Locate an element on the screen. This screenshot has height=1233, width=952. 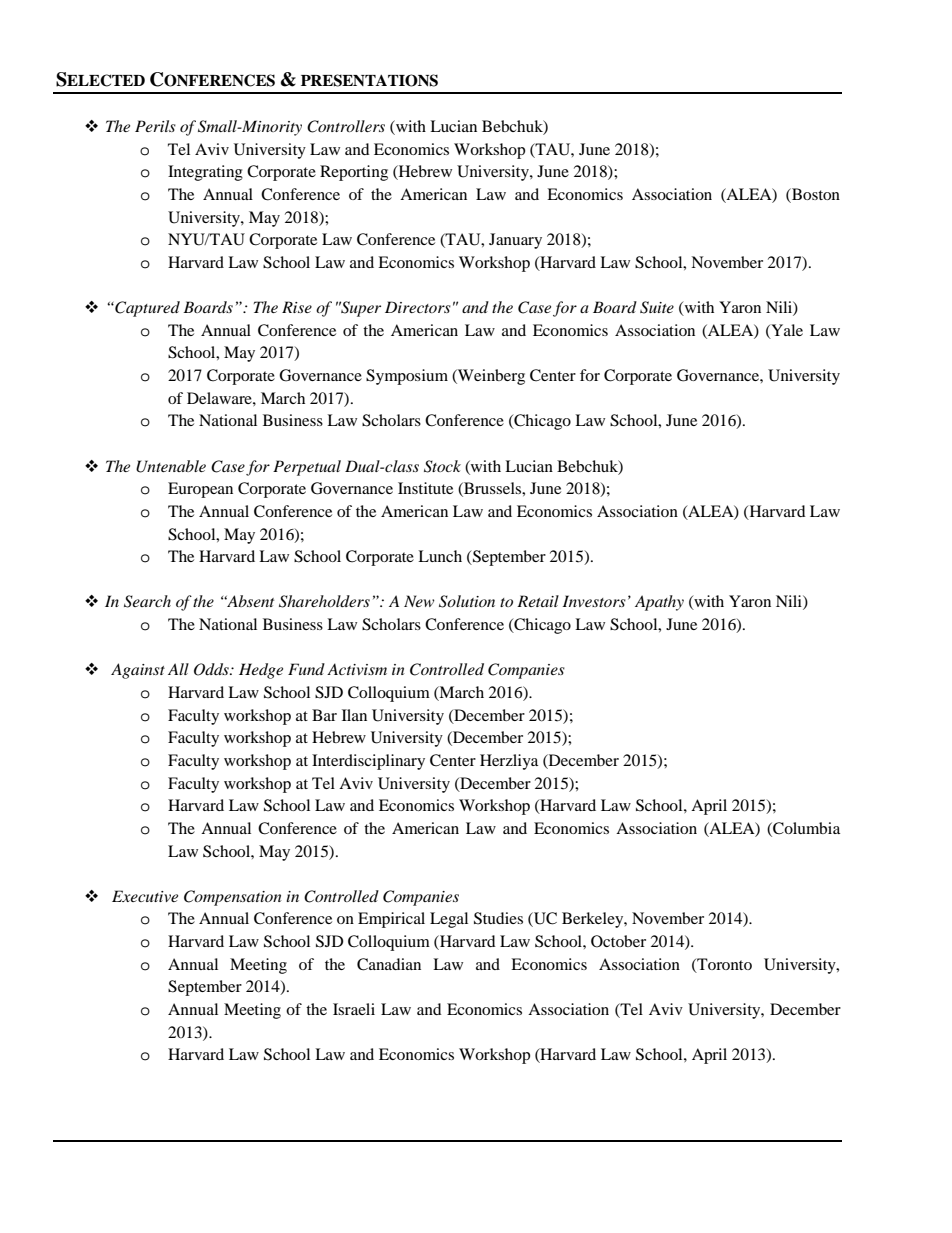
Odds is located at coordinates (212, 669).
